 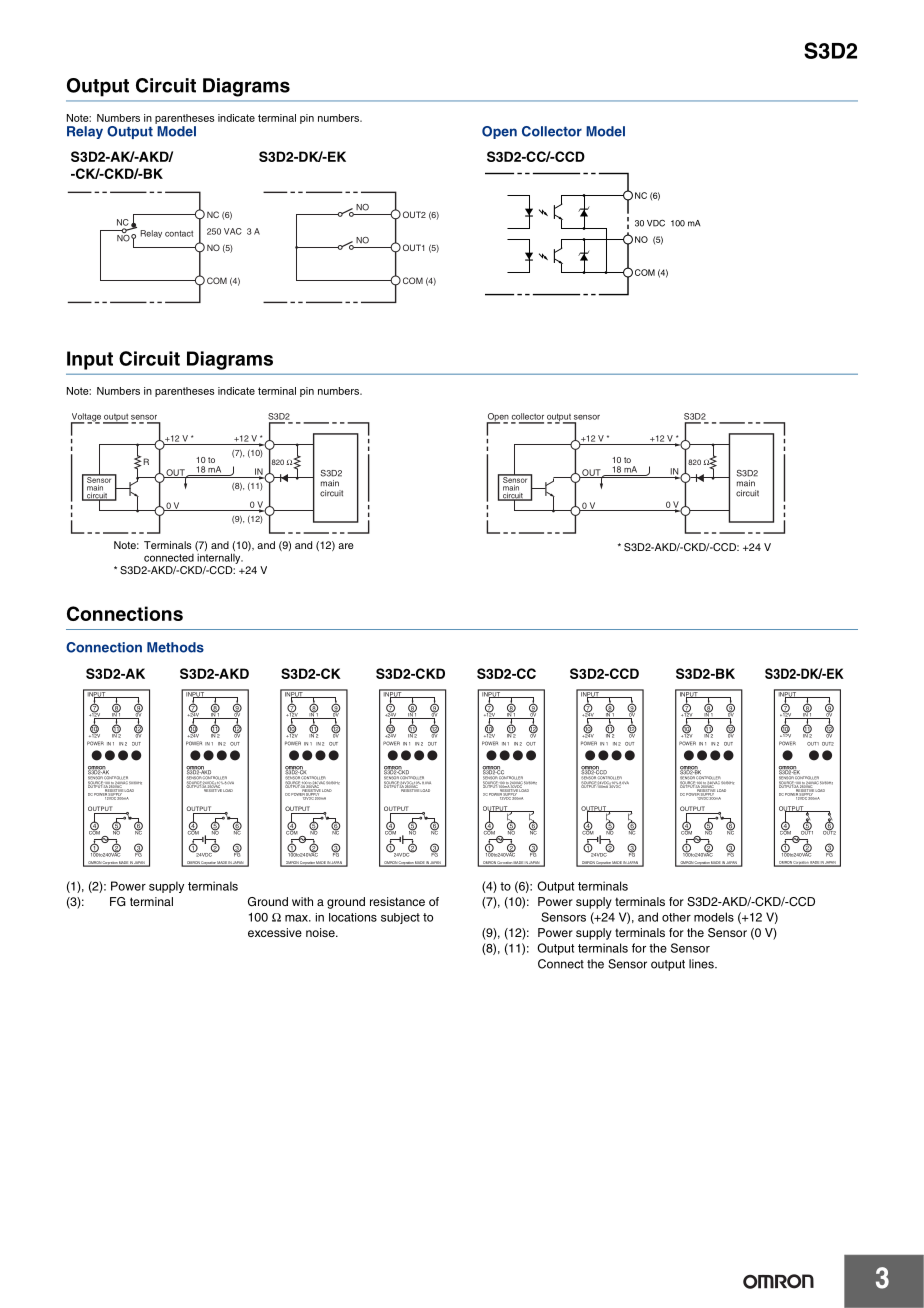 What do you see at coordinates (175, 647) in the document?
I see `Methods` at bounding box center [175, 647].
